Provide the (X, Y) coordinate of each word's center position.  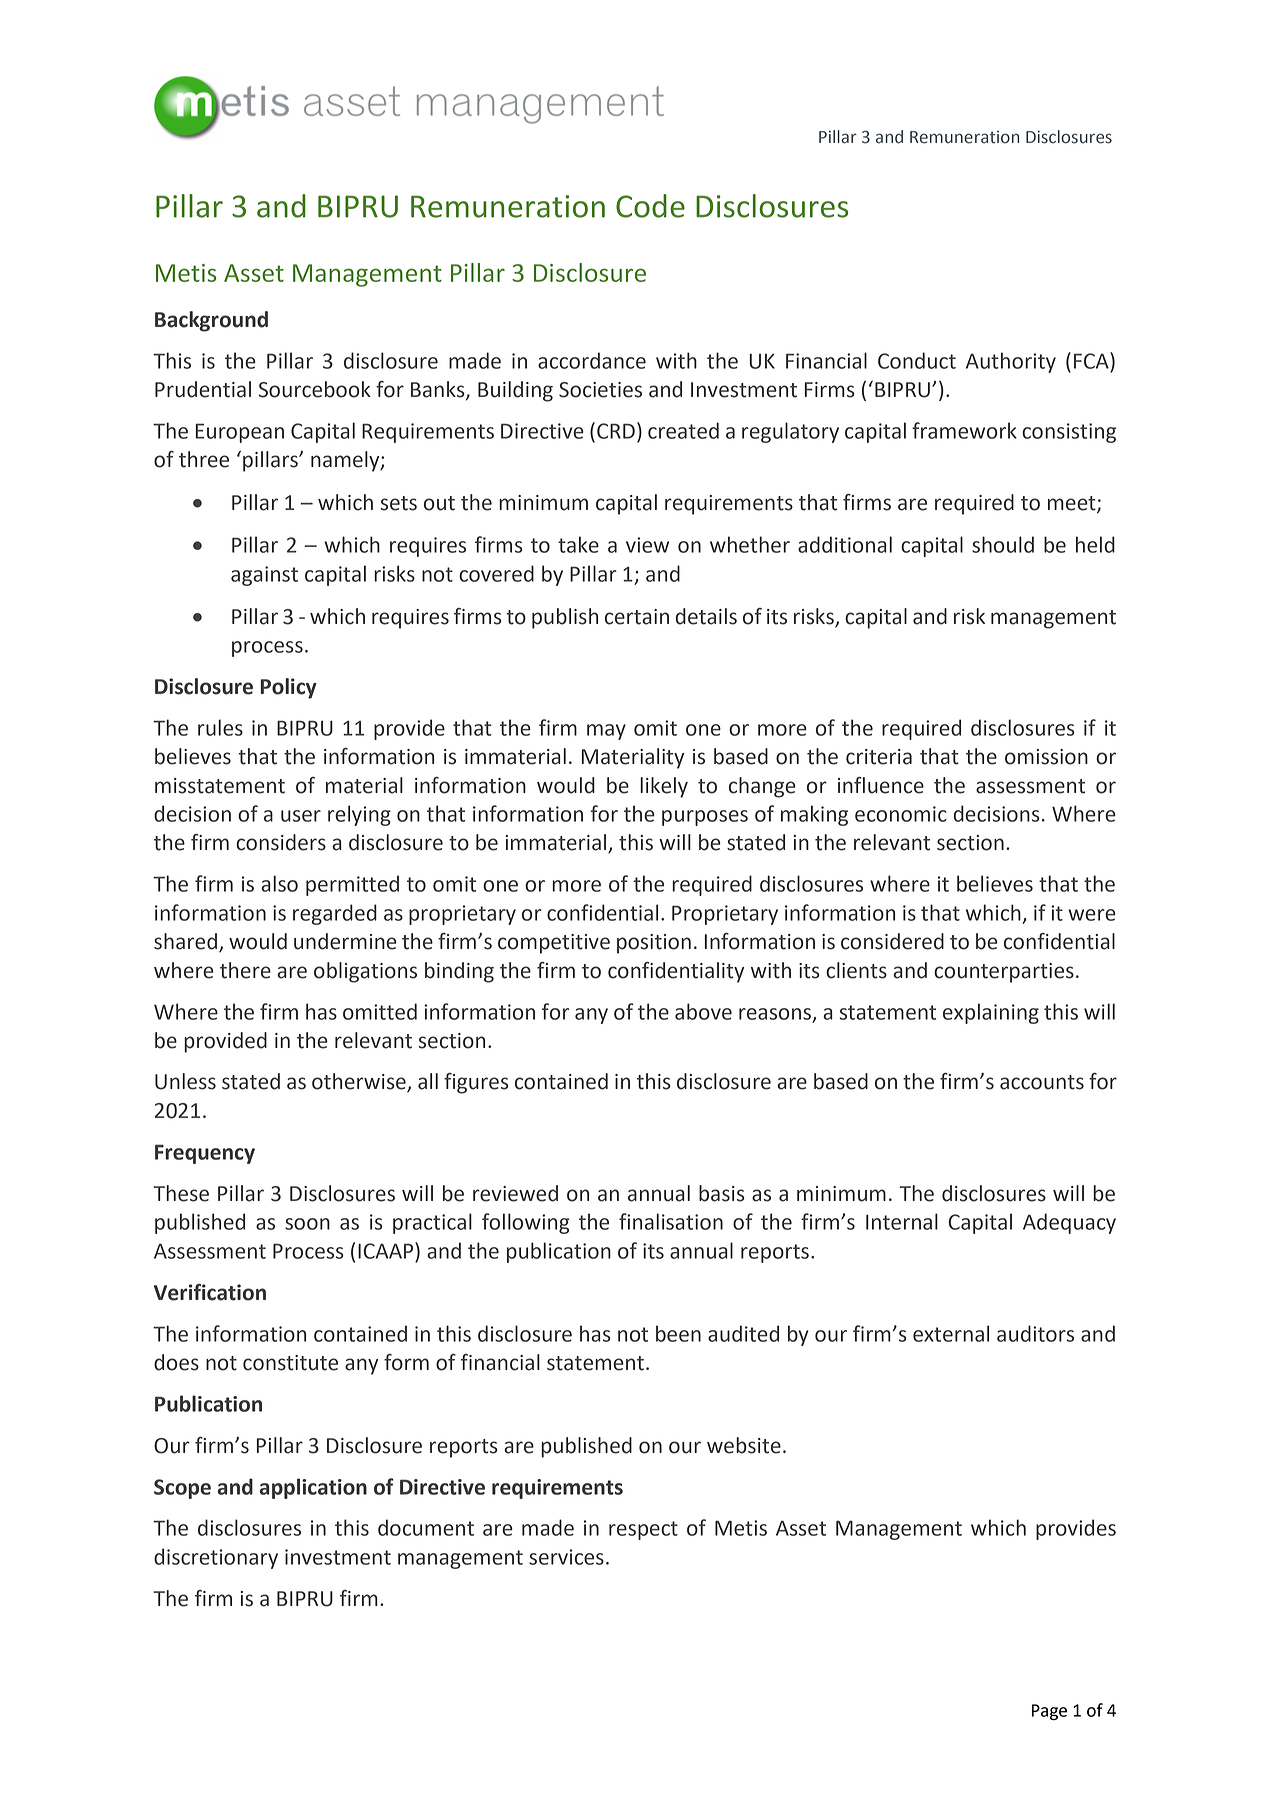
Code (650, 206)
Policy (288, 688)
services (566, 1557)
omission (1046, 757)
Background (211, 321)
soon (307, 1224)
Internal (902, 1221)
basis (722, 1193)
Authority (1011, 362)
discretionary (216, 1558)
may (606, 732)
